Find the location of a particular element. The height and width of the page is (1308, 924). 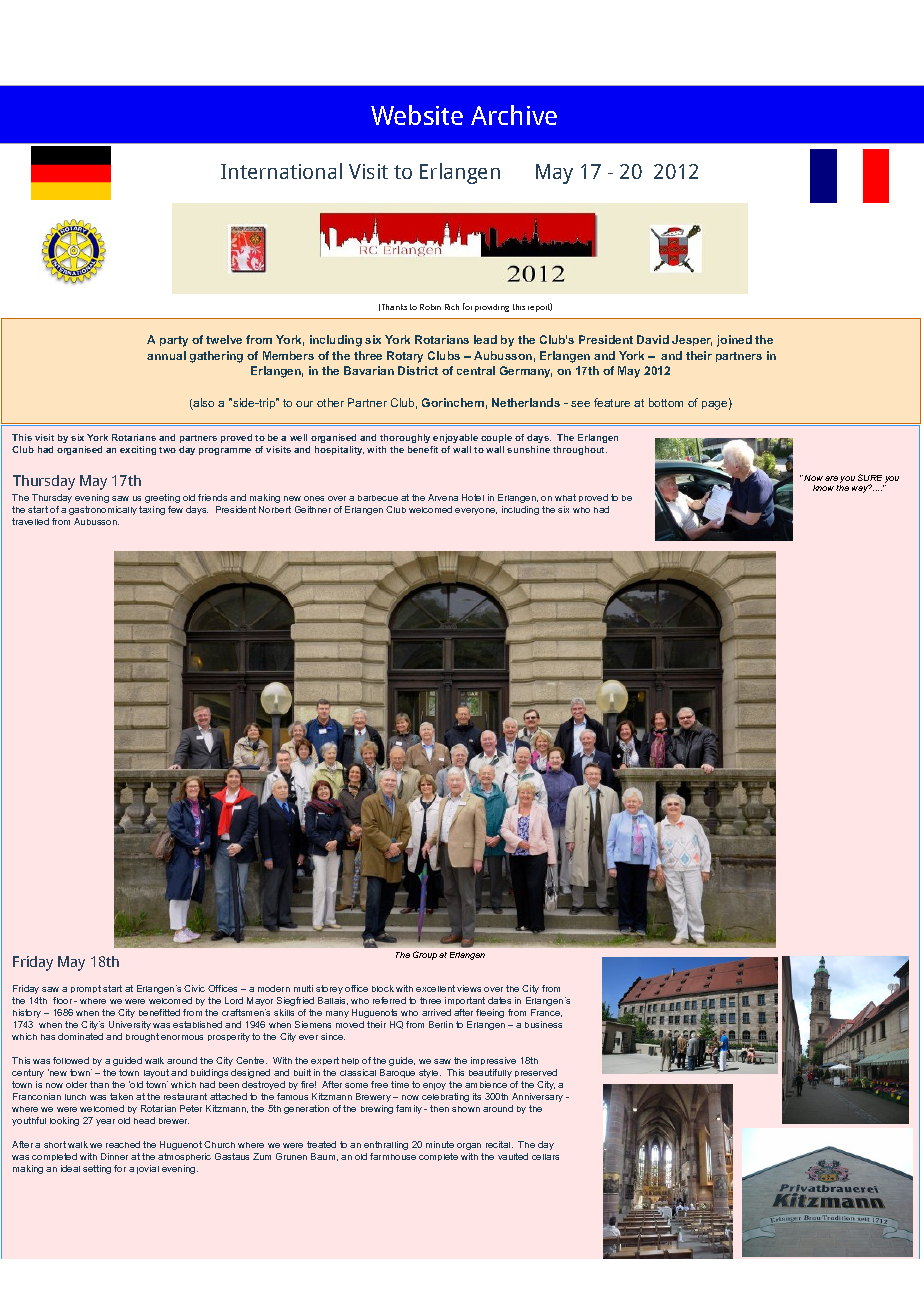

Archive is located at coordinates (514, 115).
